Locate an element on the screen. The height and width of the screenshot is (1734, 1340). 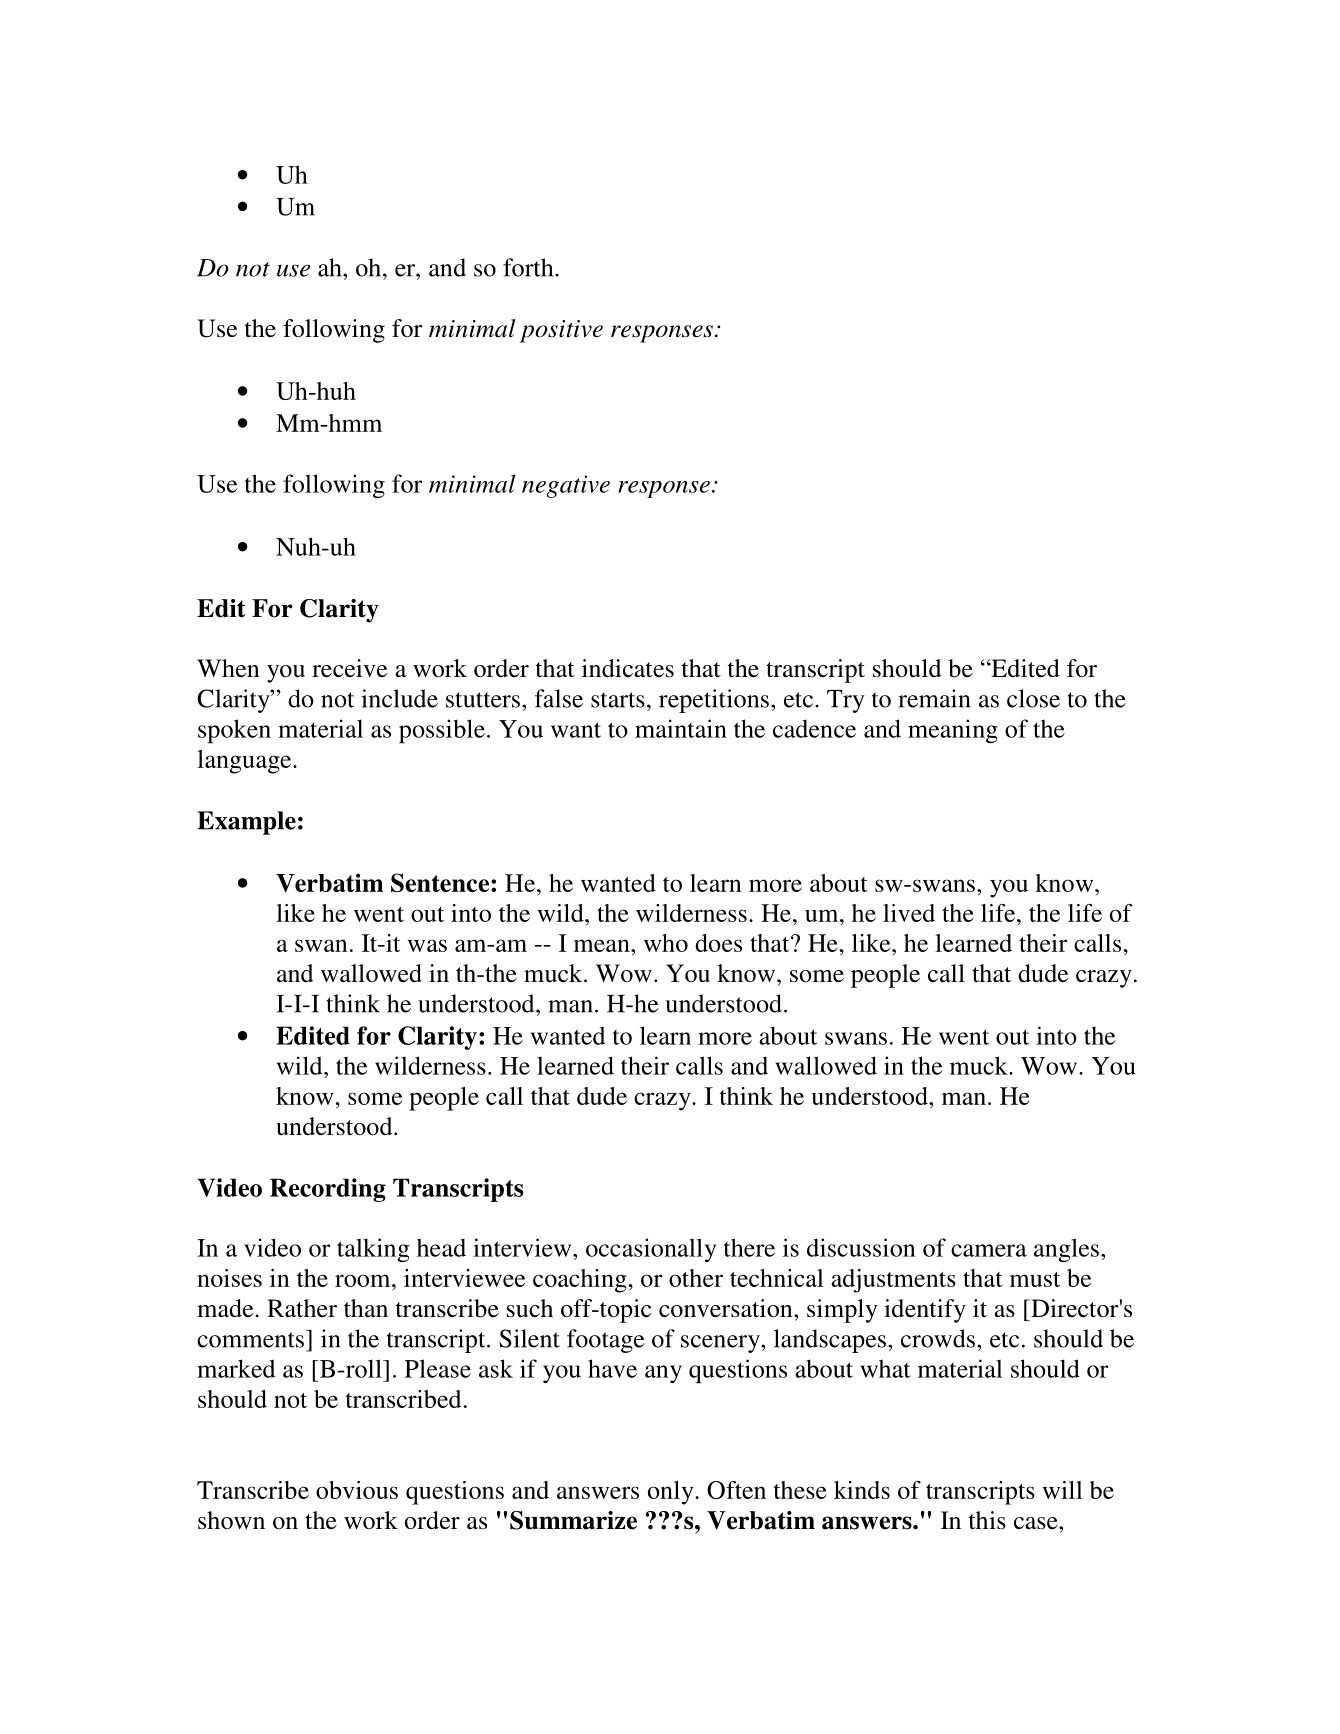
forth is located at coordinates (529, 267).
